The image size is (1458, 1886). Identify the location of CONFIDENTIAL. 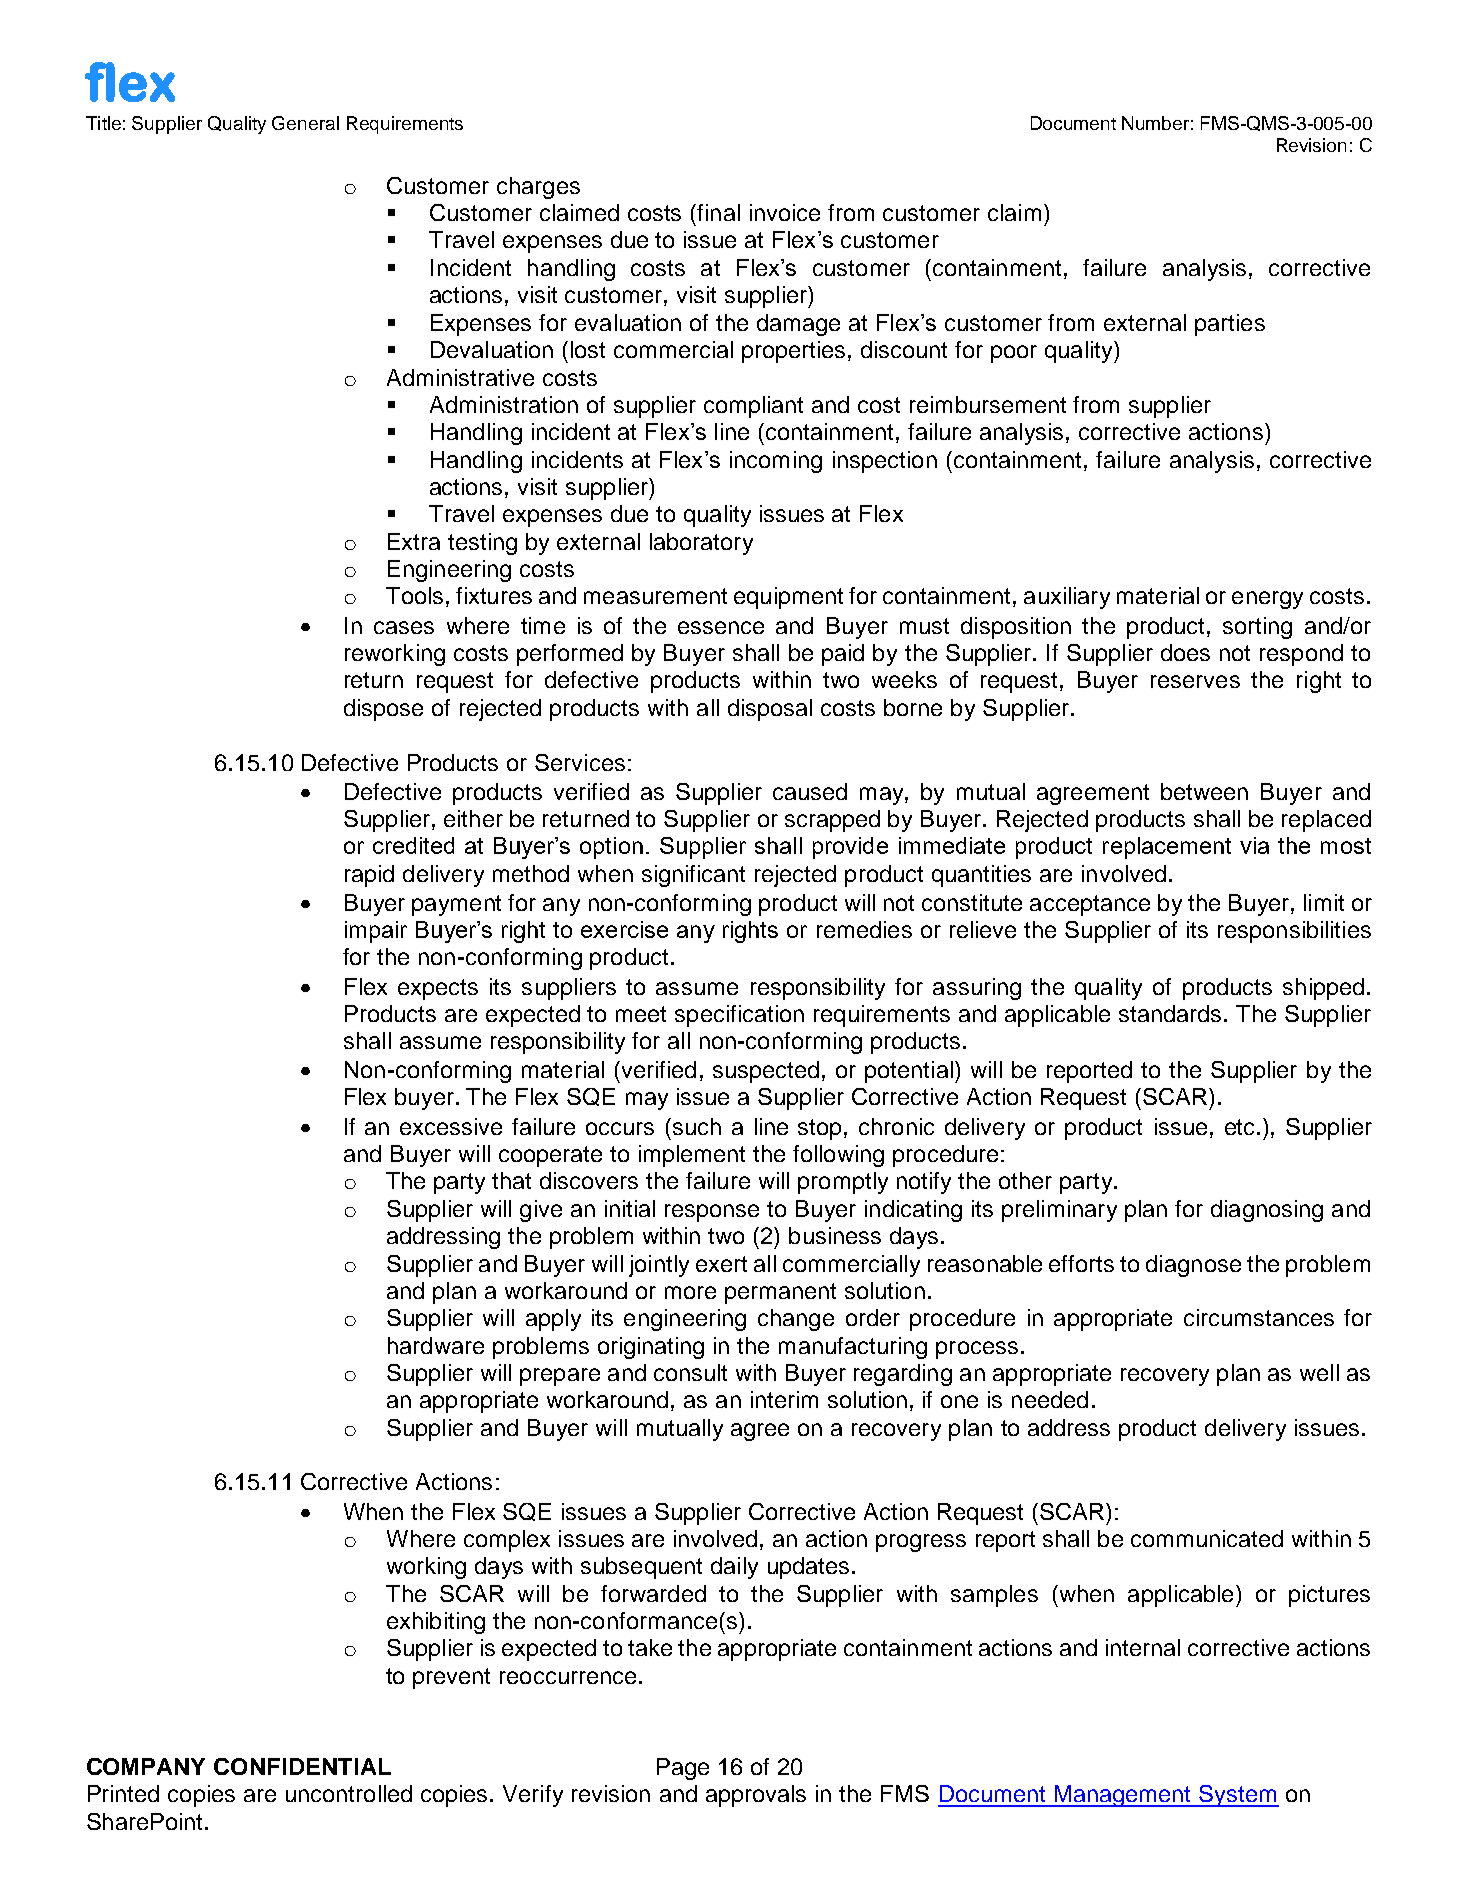
(302, 1766).
